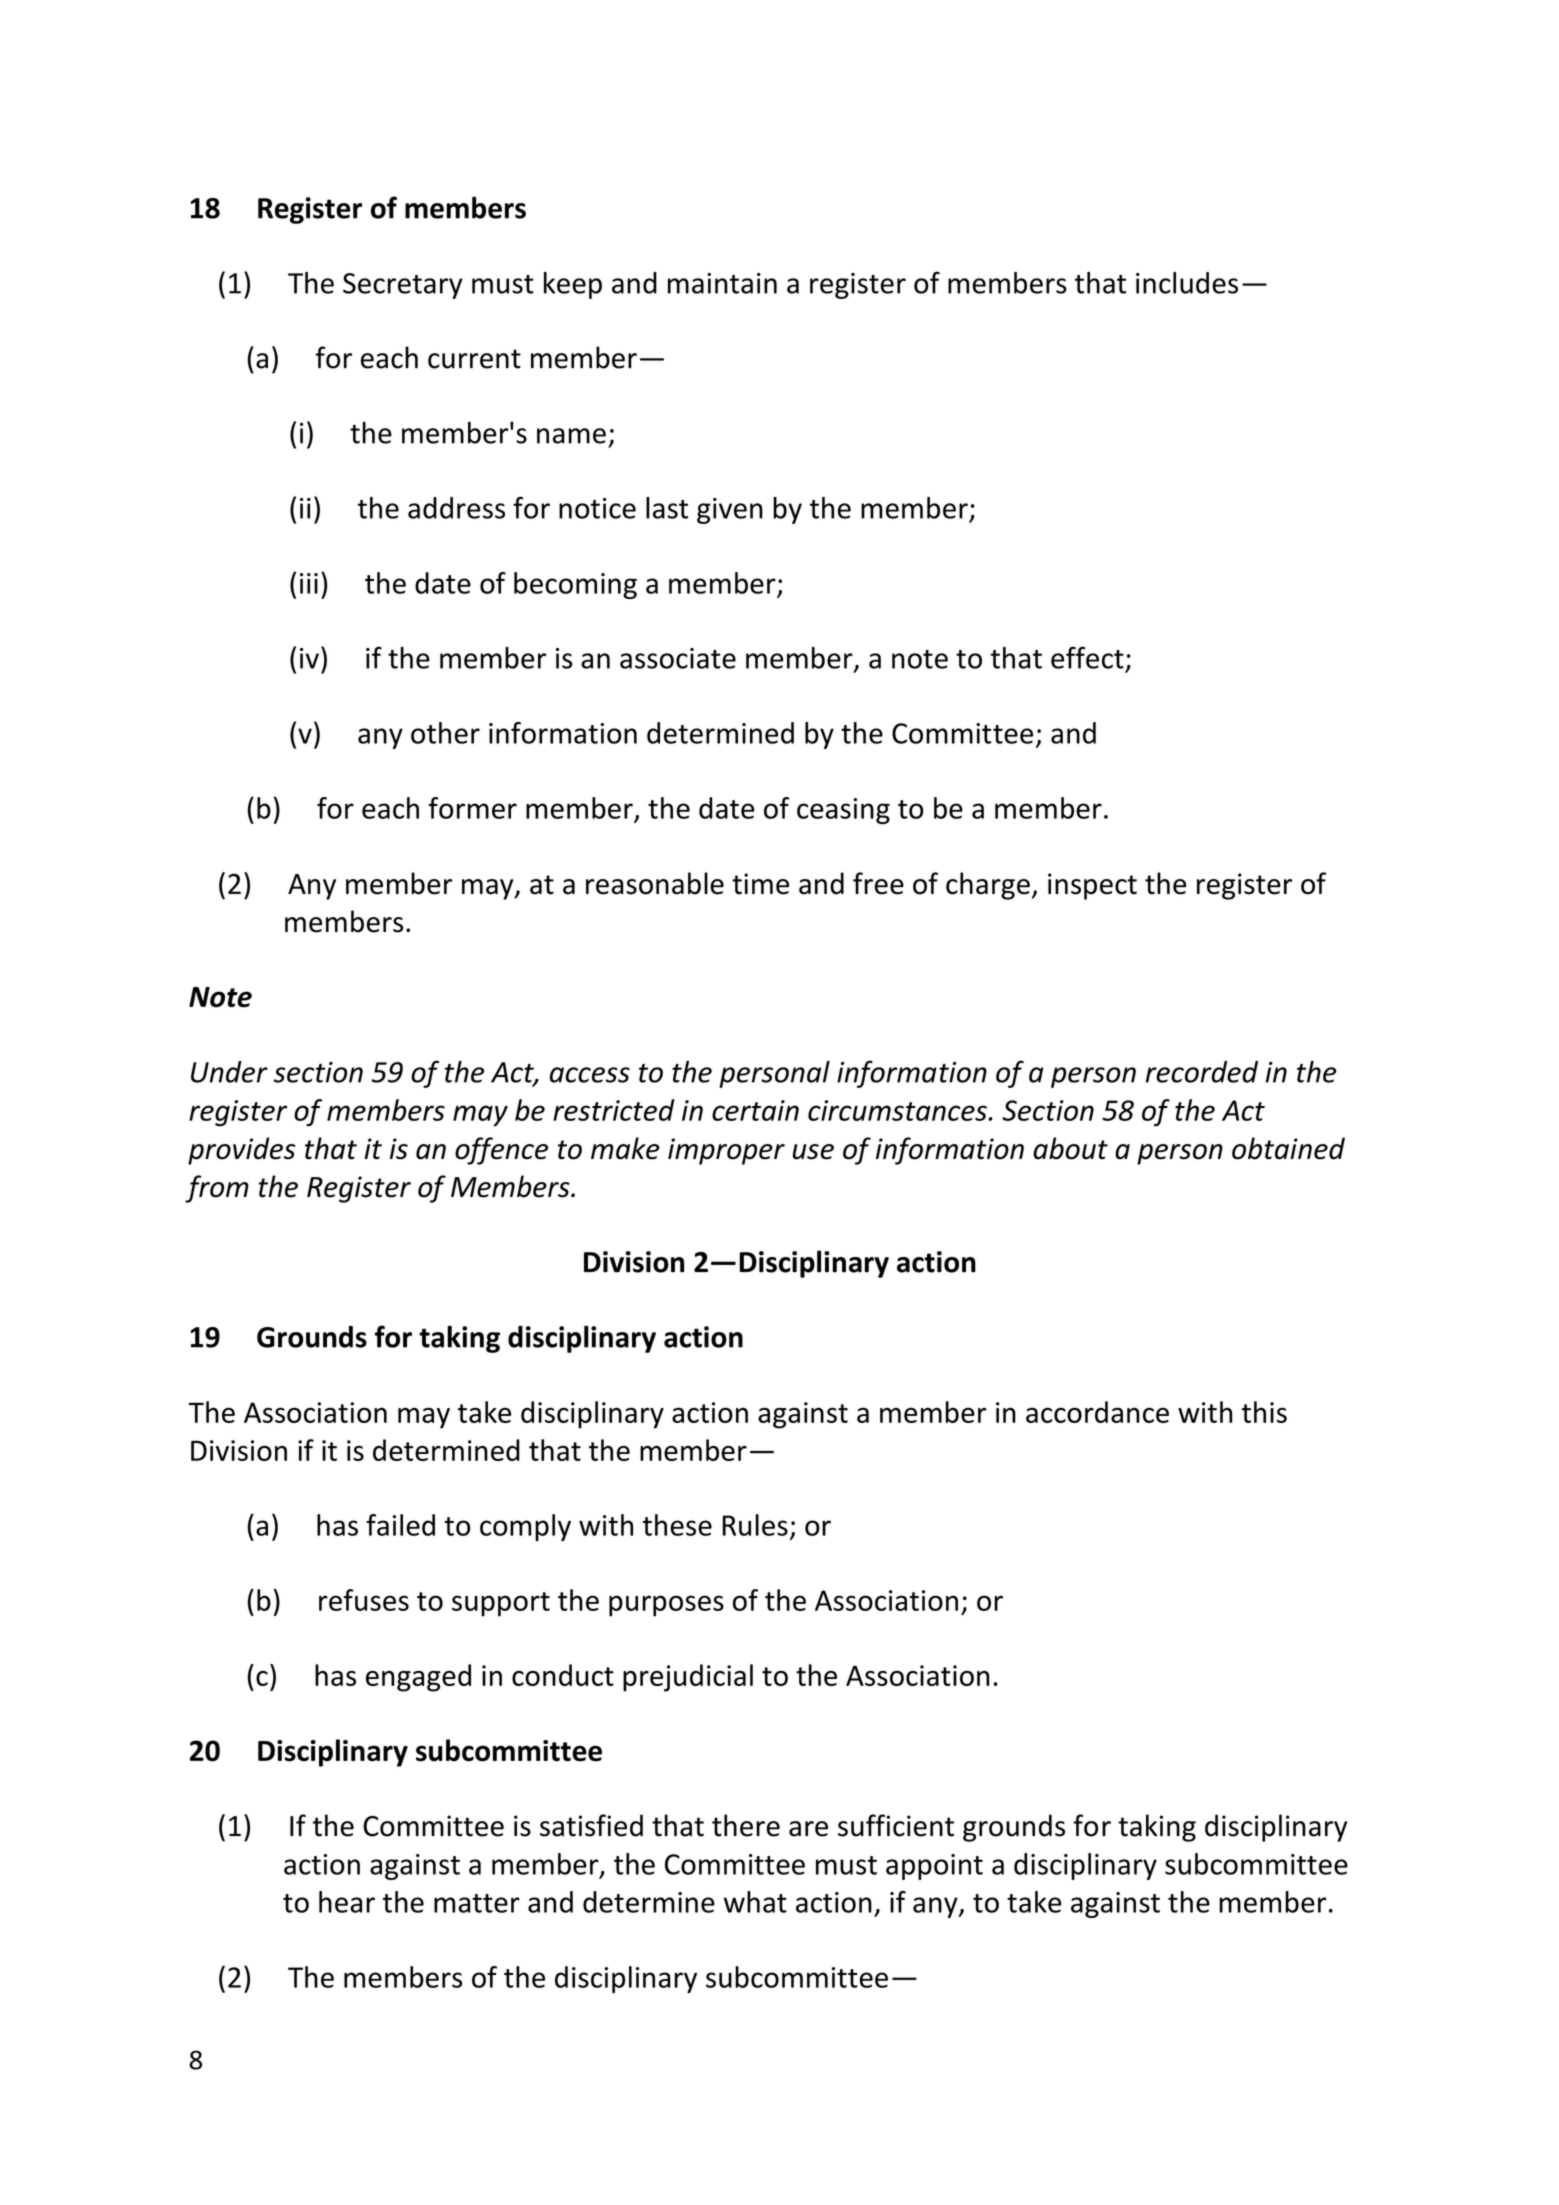 This page has width=1559, height=2205. What do you see at coordinates (403, 286) in the page?
I see `Secretary` at bounding box center [403, 286].
